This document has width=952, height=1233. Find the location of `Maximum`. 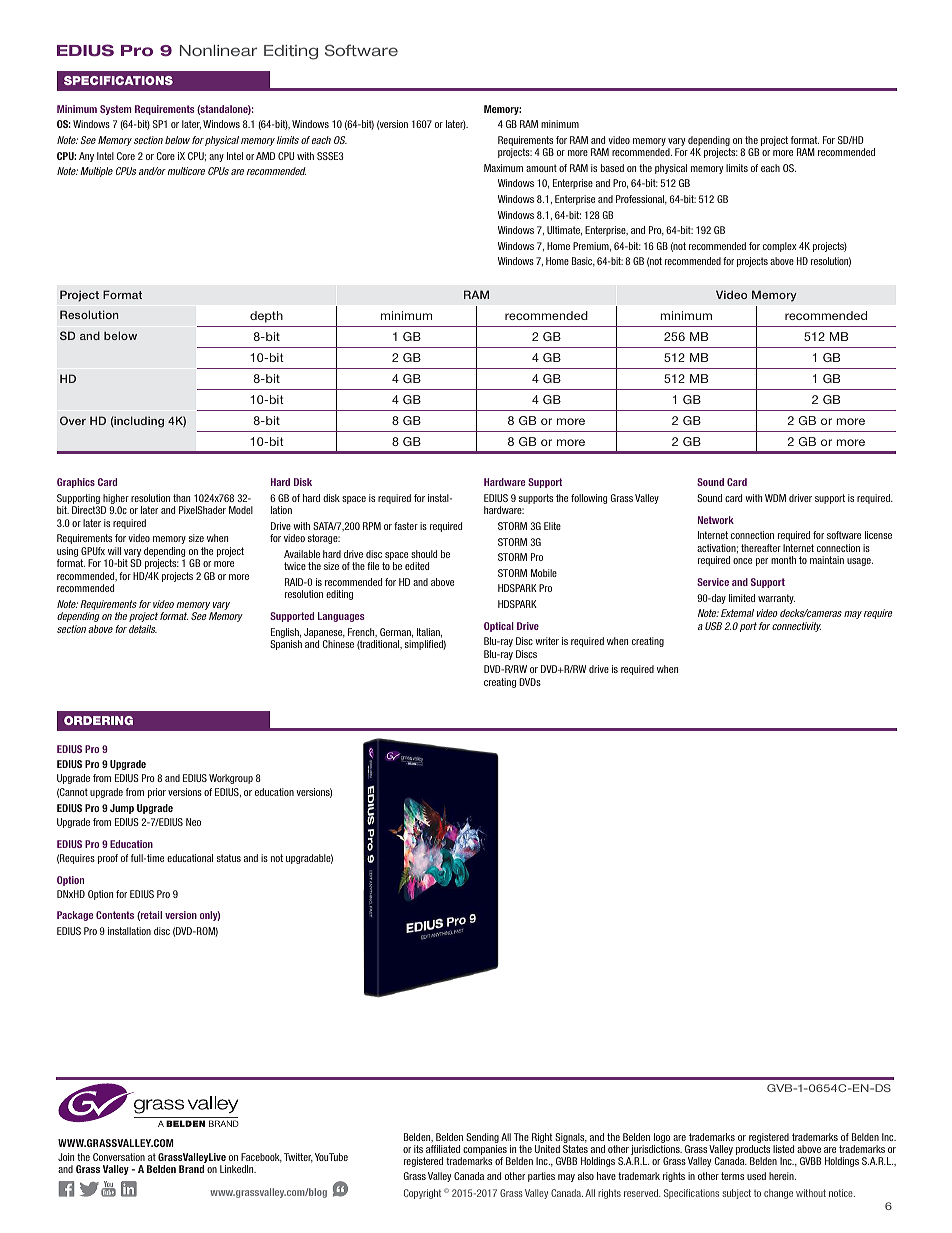

Maximum is located at coordinates (503, 168).
